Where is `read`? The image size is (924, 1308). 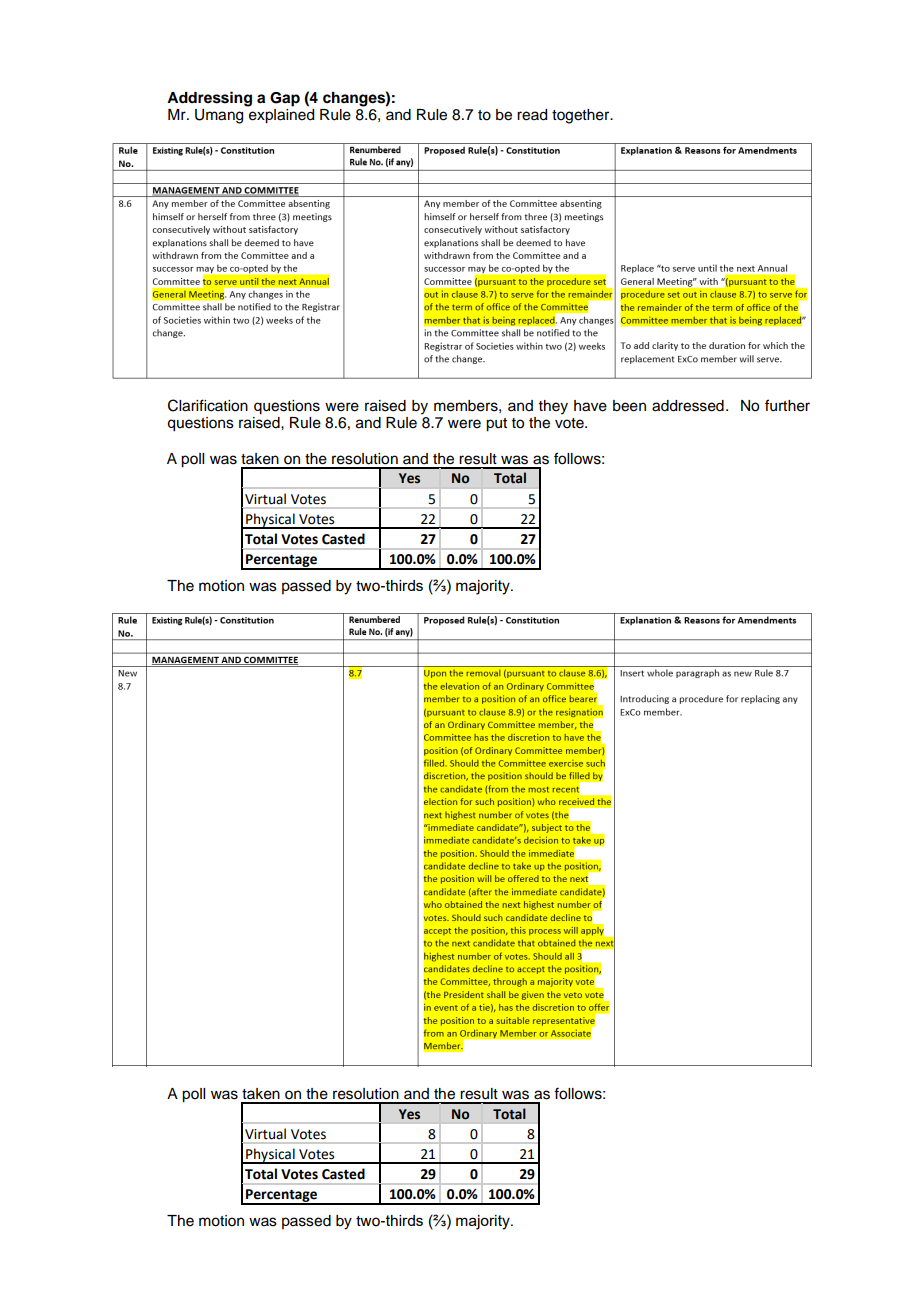 read is located at coordinates (532, 115).
